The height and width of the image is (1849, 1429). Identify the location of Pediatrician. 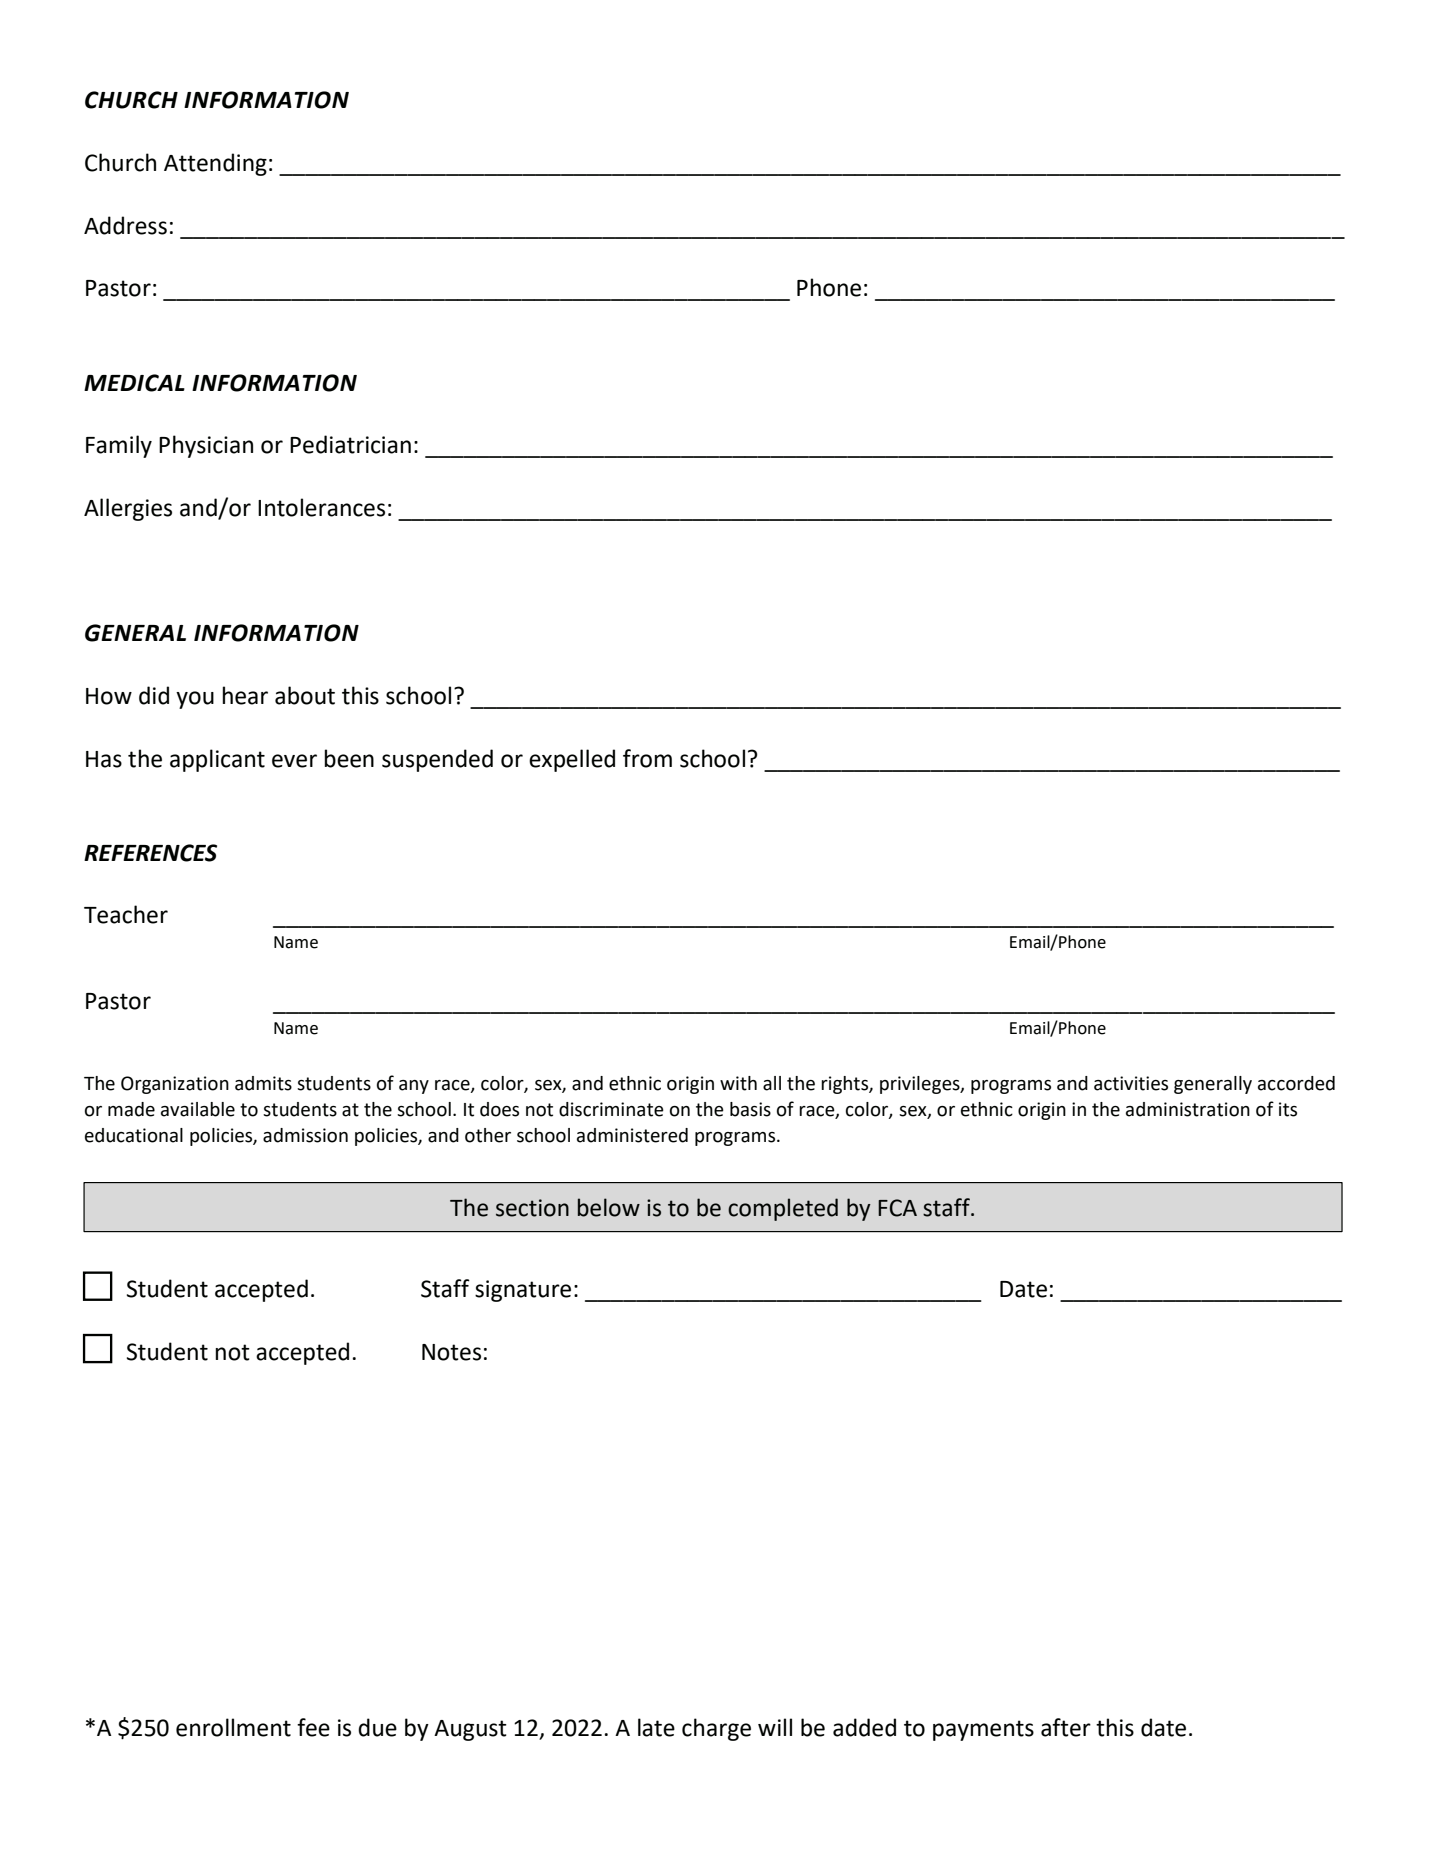
(350, 444).
